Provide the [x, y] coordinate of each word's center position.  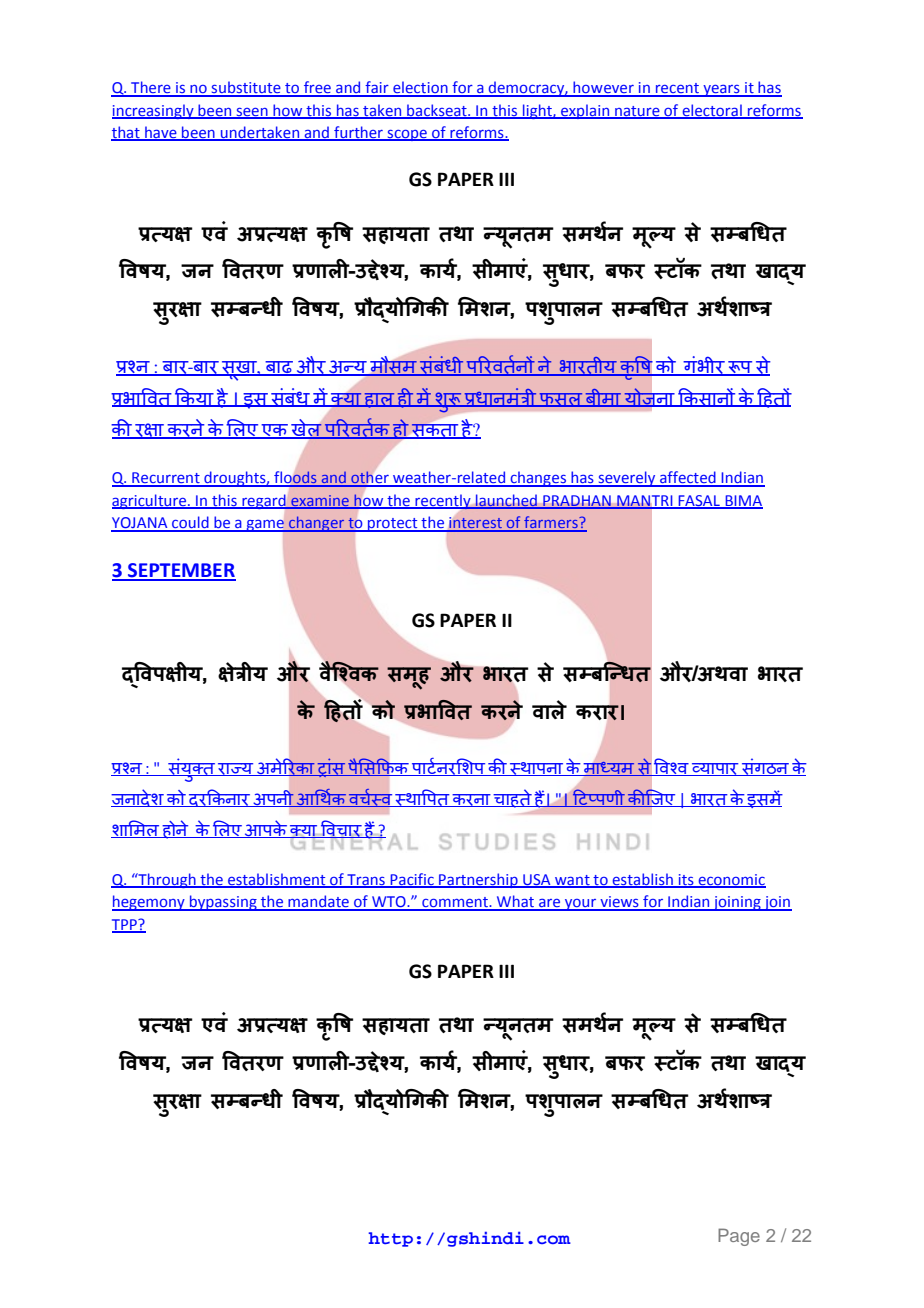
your [581, 905]
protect [393, 525]
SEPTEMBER [181, 571]
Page [739, 1237]
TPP [125, 925]
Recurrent [166, 479]
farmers [551, 523]
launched [506, 501]
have [161, 133]
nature [637, 112]
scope [407, 135]
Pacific [412, 880]
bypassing [223, 903]
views [619, 903]
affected [688, 478]
